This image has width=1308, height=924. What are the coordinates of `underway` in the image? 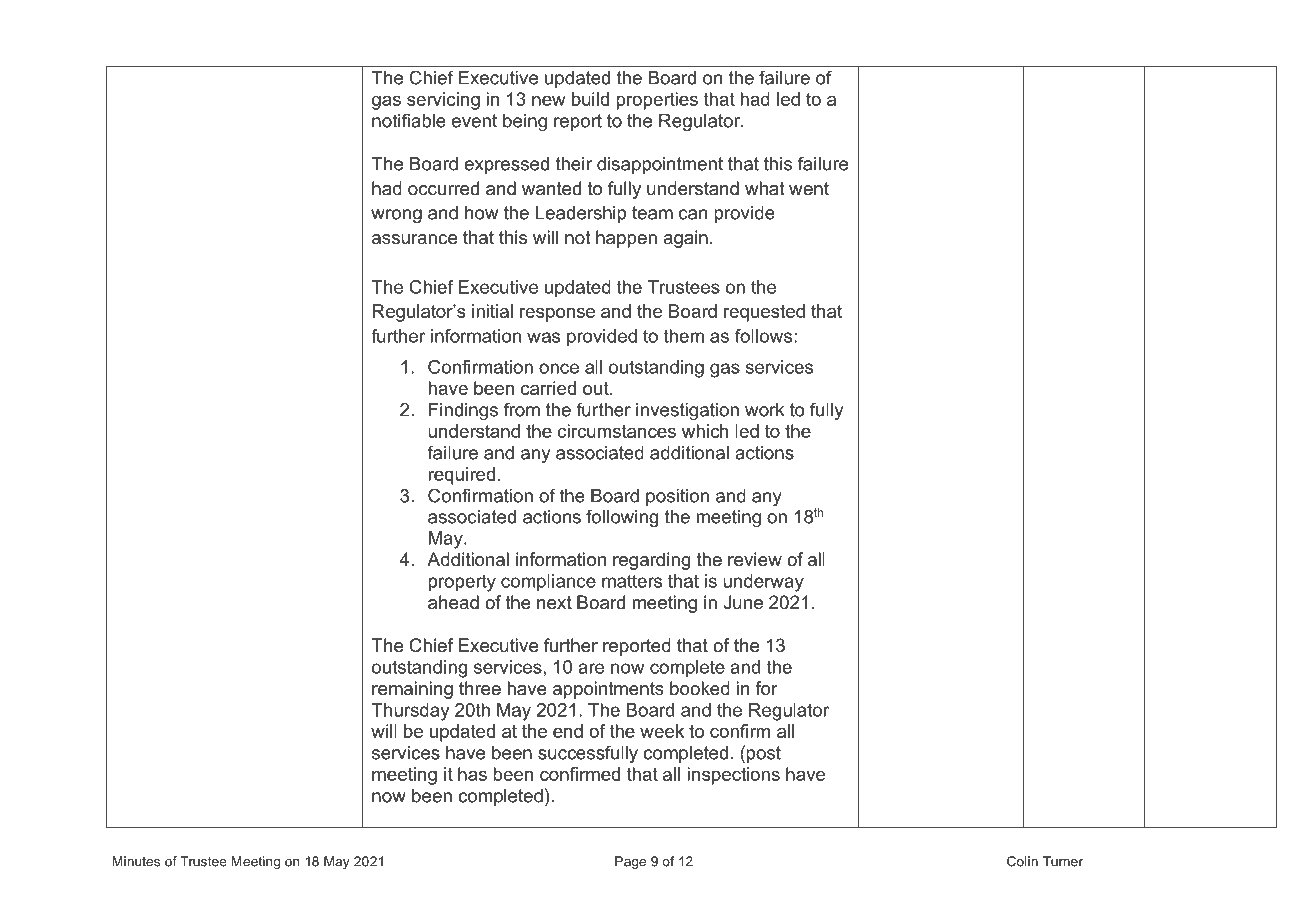 It's located at (763, 583).
